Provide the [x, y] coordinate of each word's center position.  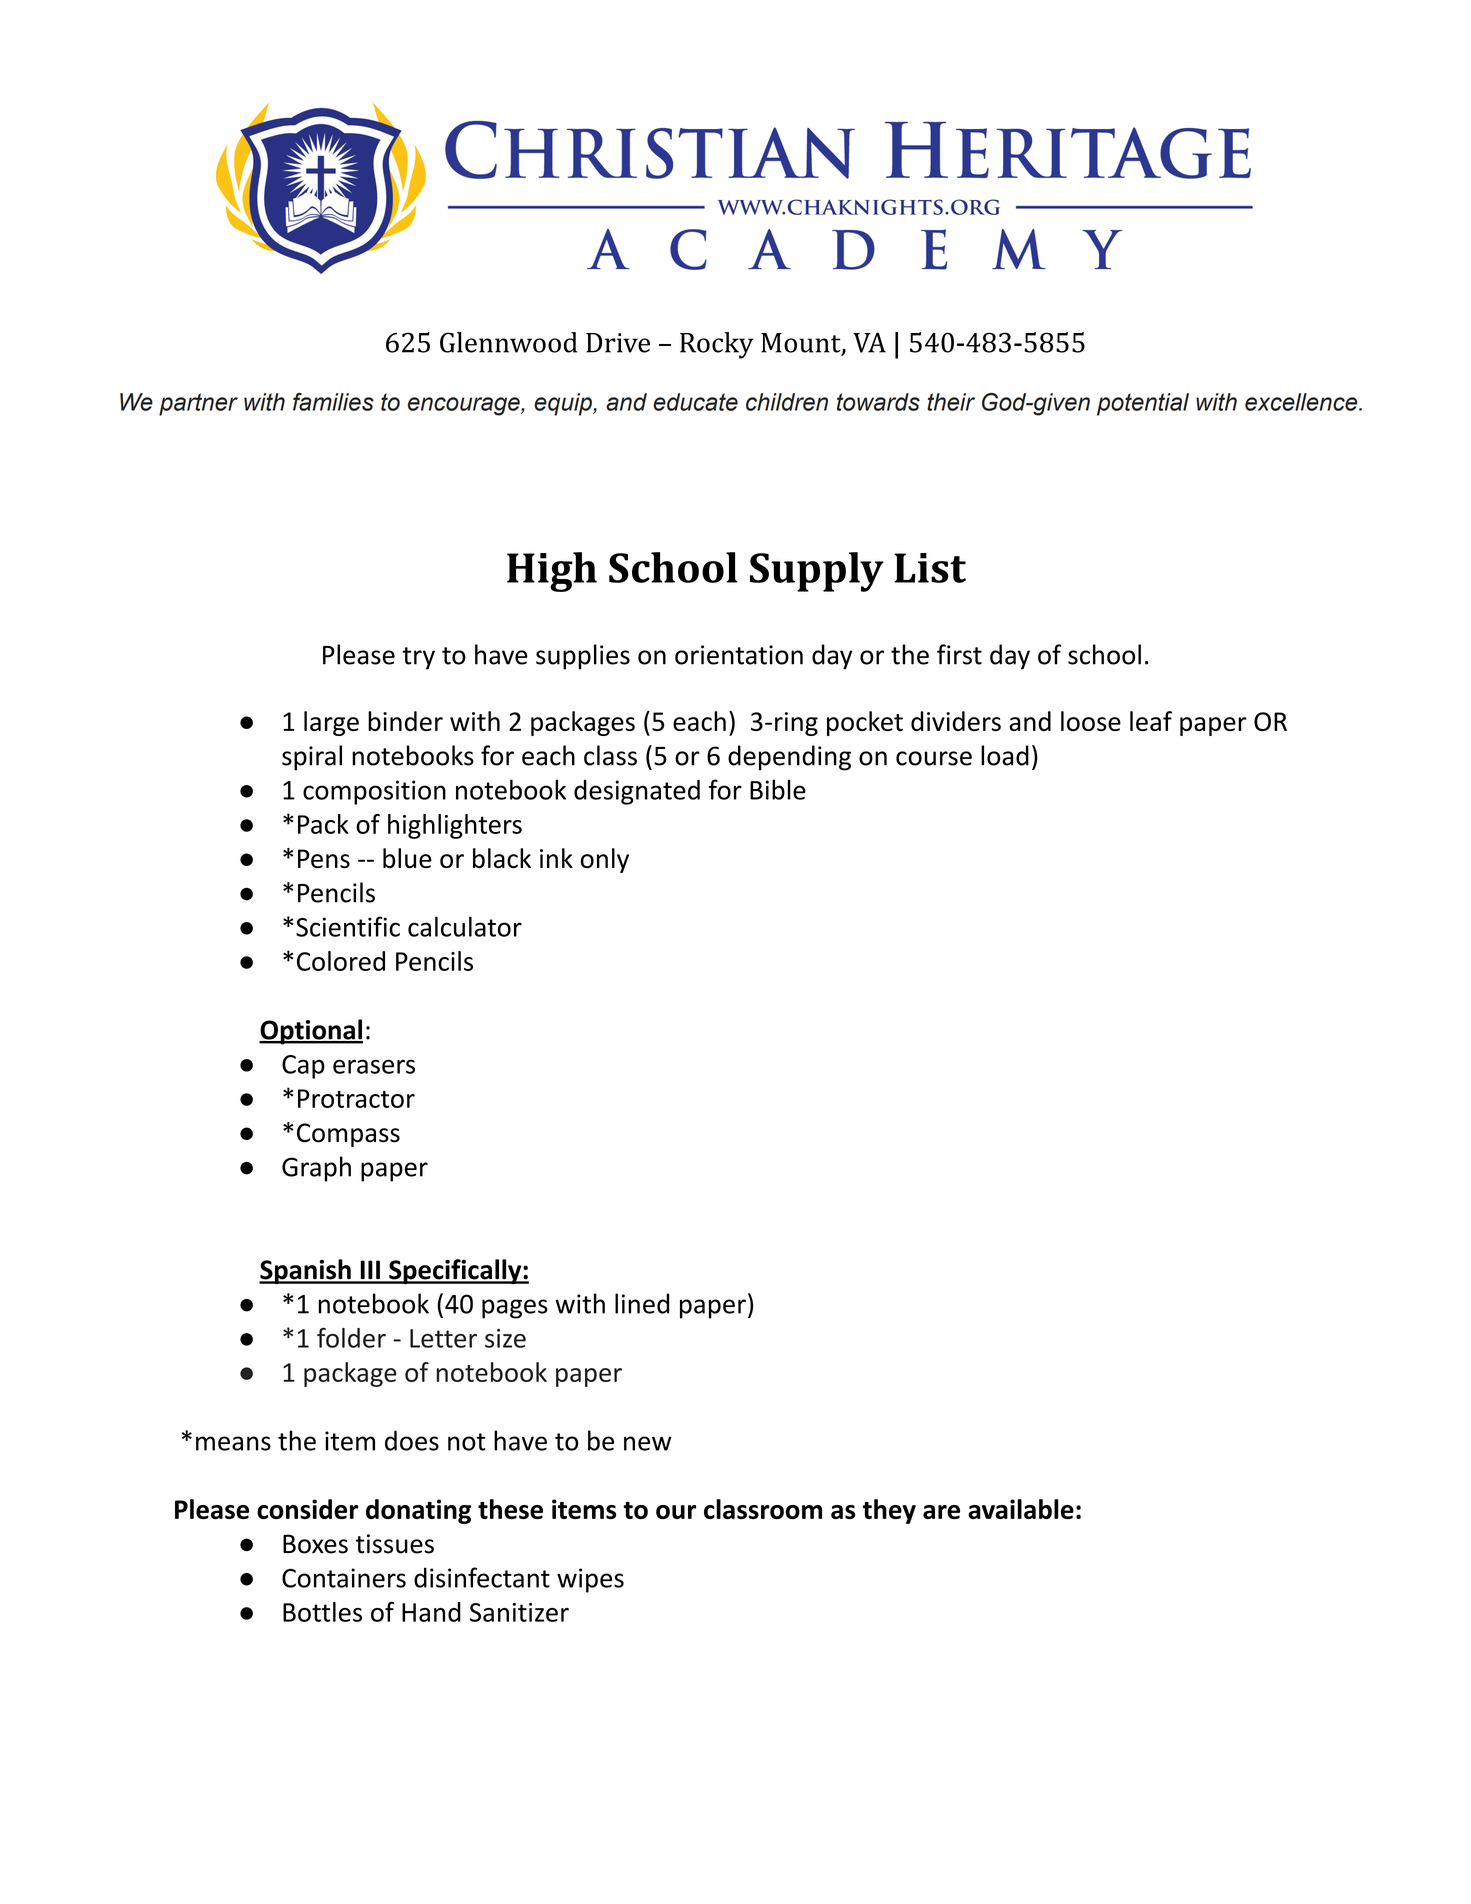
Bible [778, 789]
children [787, 402]
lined [642, 1303]
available [1021, 1509]
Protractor [356, 1098]
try [419, 658]
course [934, 758]
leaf [1151, 721]
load [1005, 755]
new [648, 1443]
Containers [344, 1578]
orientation [739, 655]
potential [1143, 404]
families [333, 402]
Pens [324, 859]
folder [351, 1337]
